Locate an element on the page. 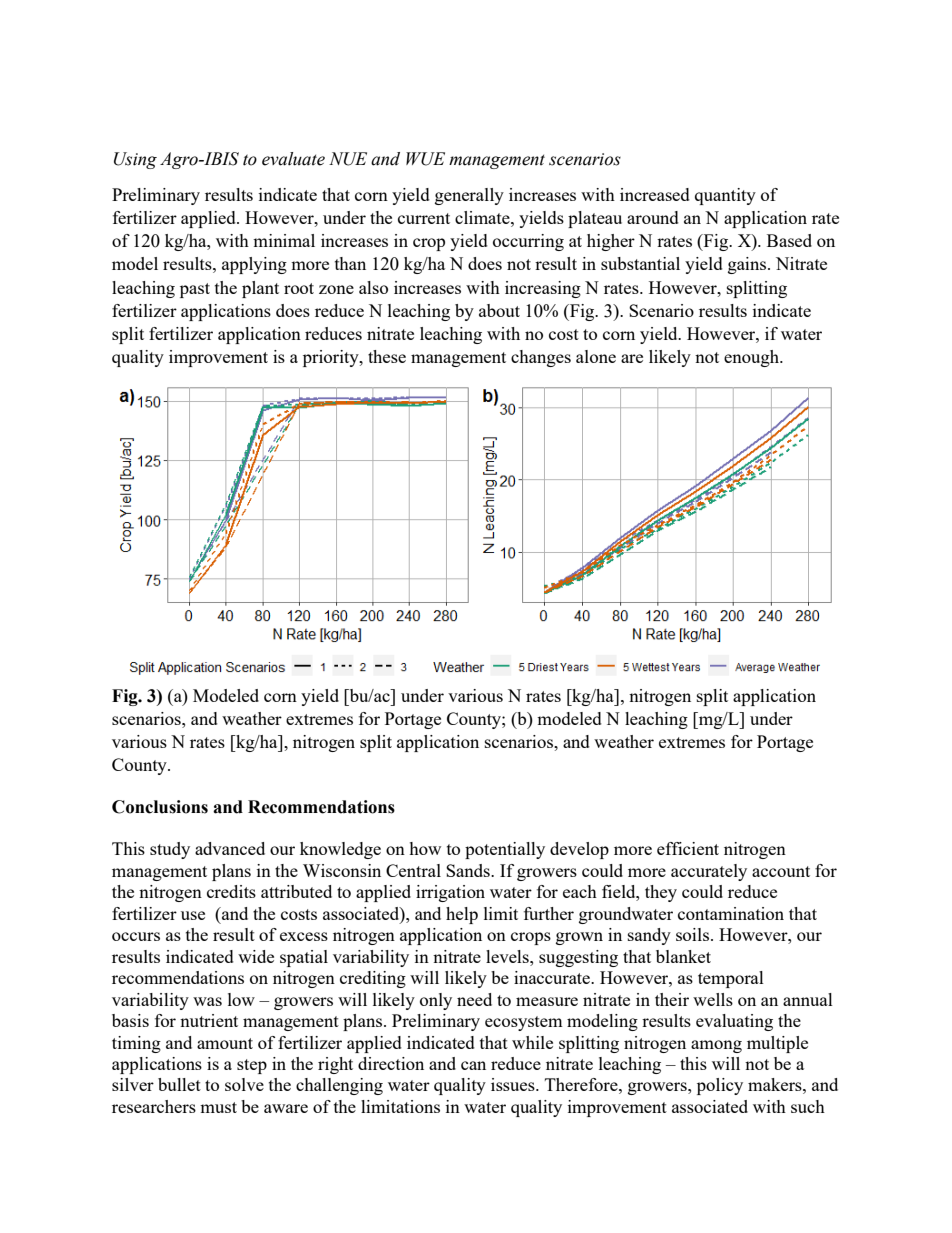  efficient is located at coordinates (688, 848).
